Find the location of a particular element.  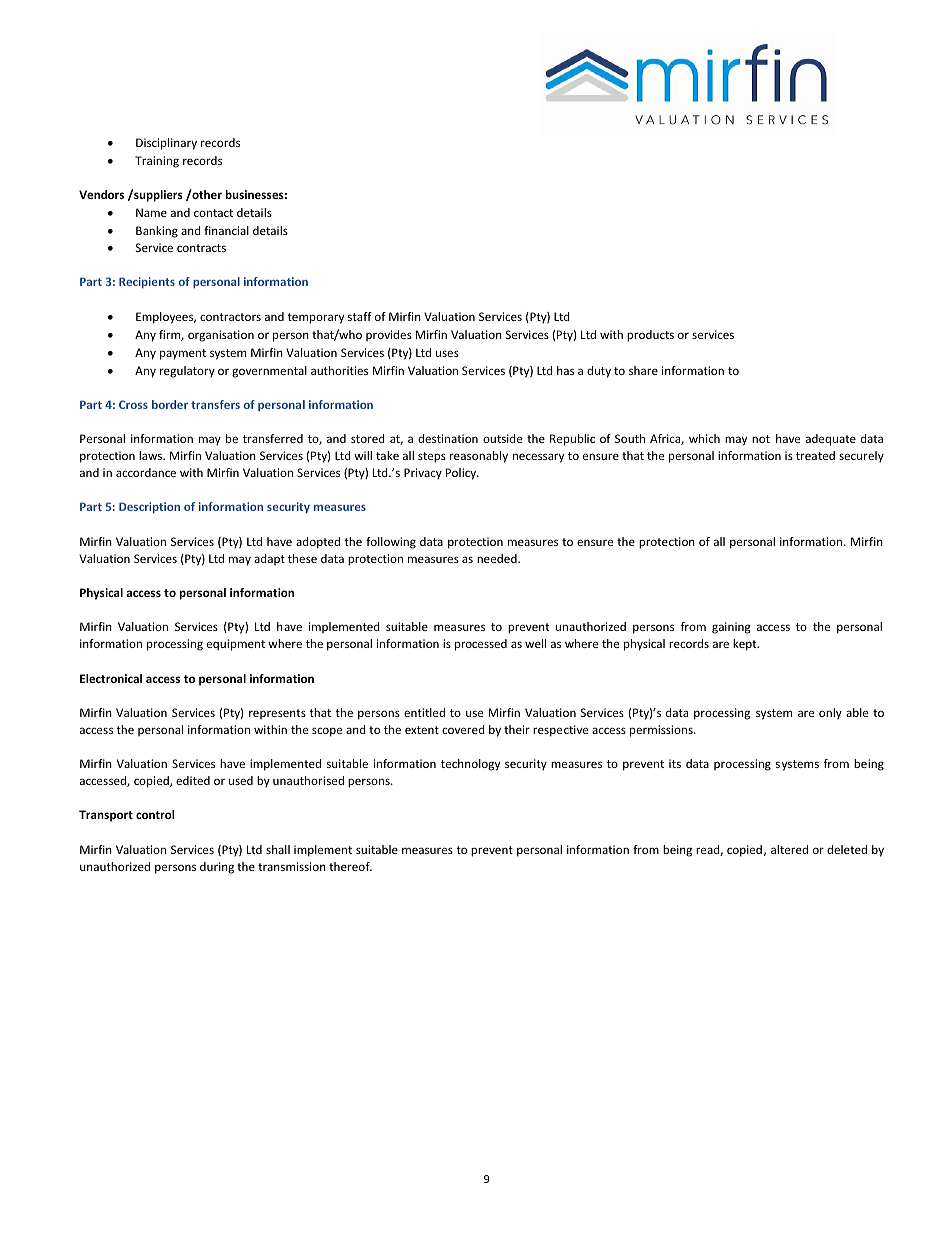

thereof is located at coordinates (350, 866).
